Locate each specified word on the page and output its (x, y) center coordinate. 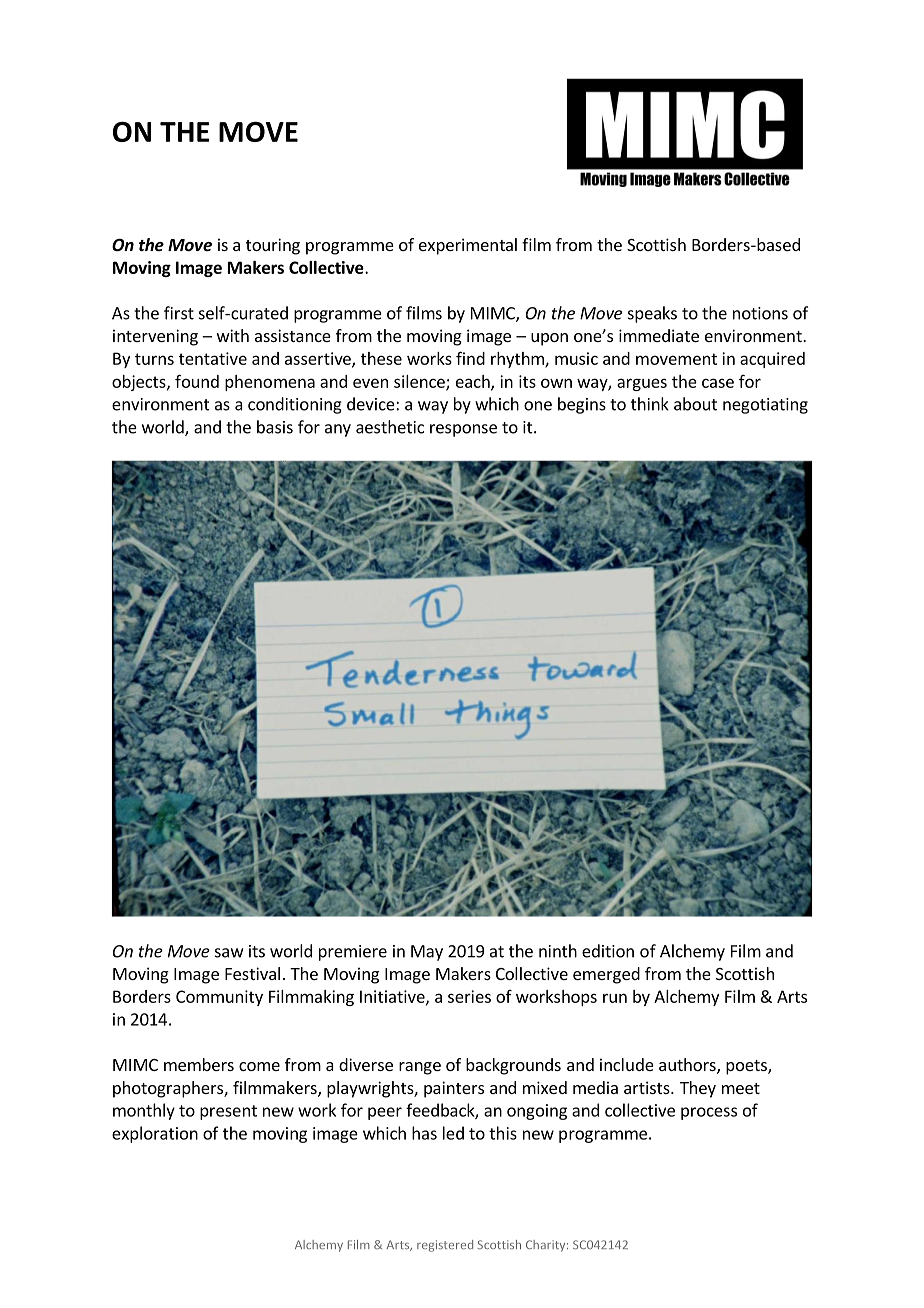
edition (608, 951)
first (179, 313)
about (695, 404)
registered (445, 1246)
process (709, 1113)
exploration (155, 1134)
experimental (468, 246)
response (463, 430)
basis (275, 427)
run (615, 998)
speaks (652, 314)
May (427, 953)
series (469, 996)
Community (219, 998)
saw (229, 953)
